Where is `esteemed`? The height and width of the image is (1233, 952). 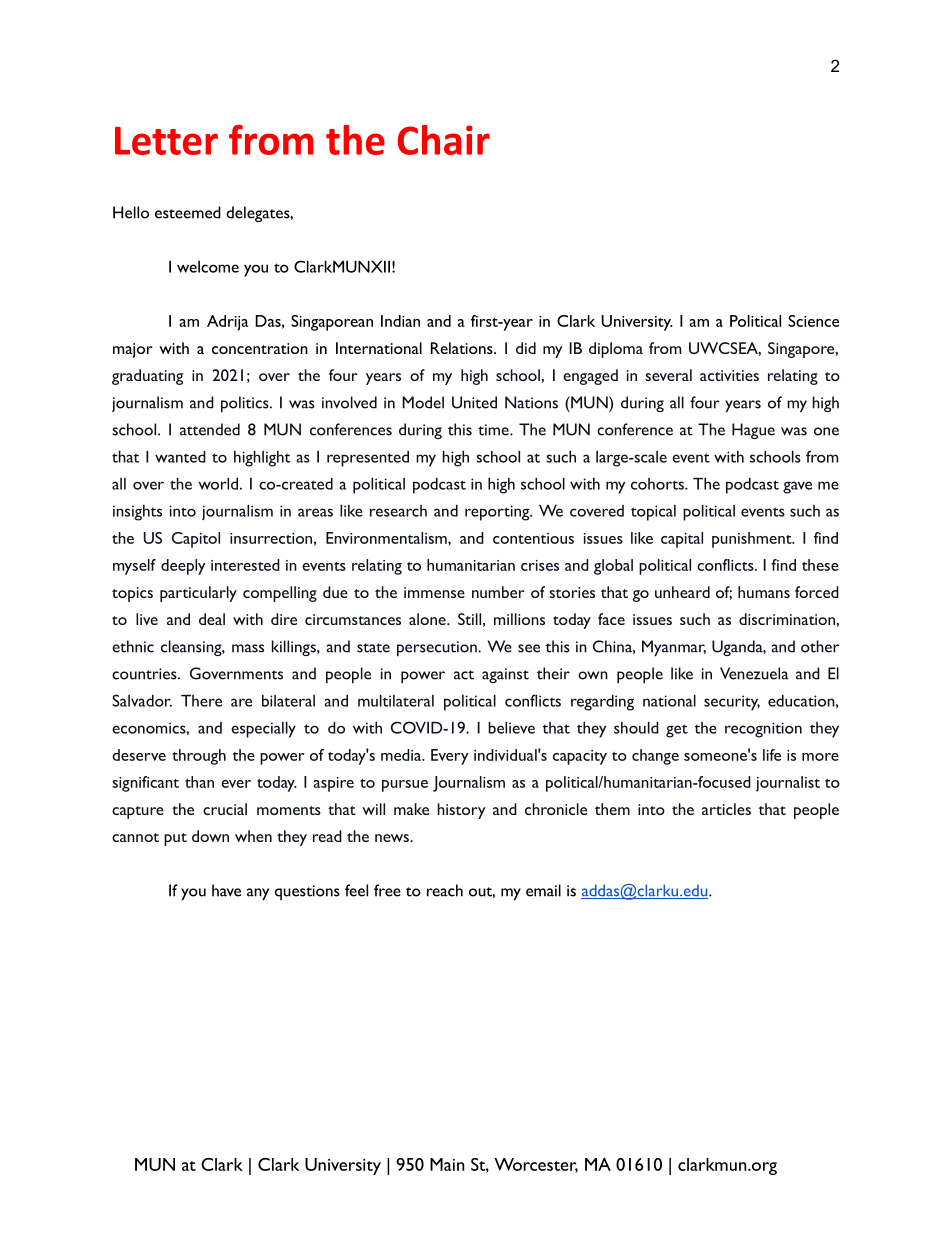 esteemed is located at coordinates (188, 212).
